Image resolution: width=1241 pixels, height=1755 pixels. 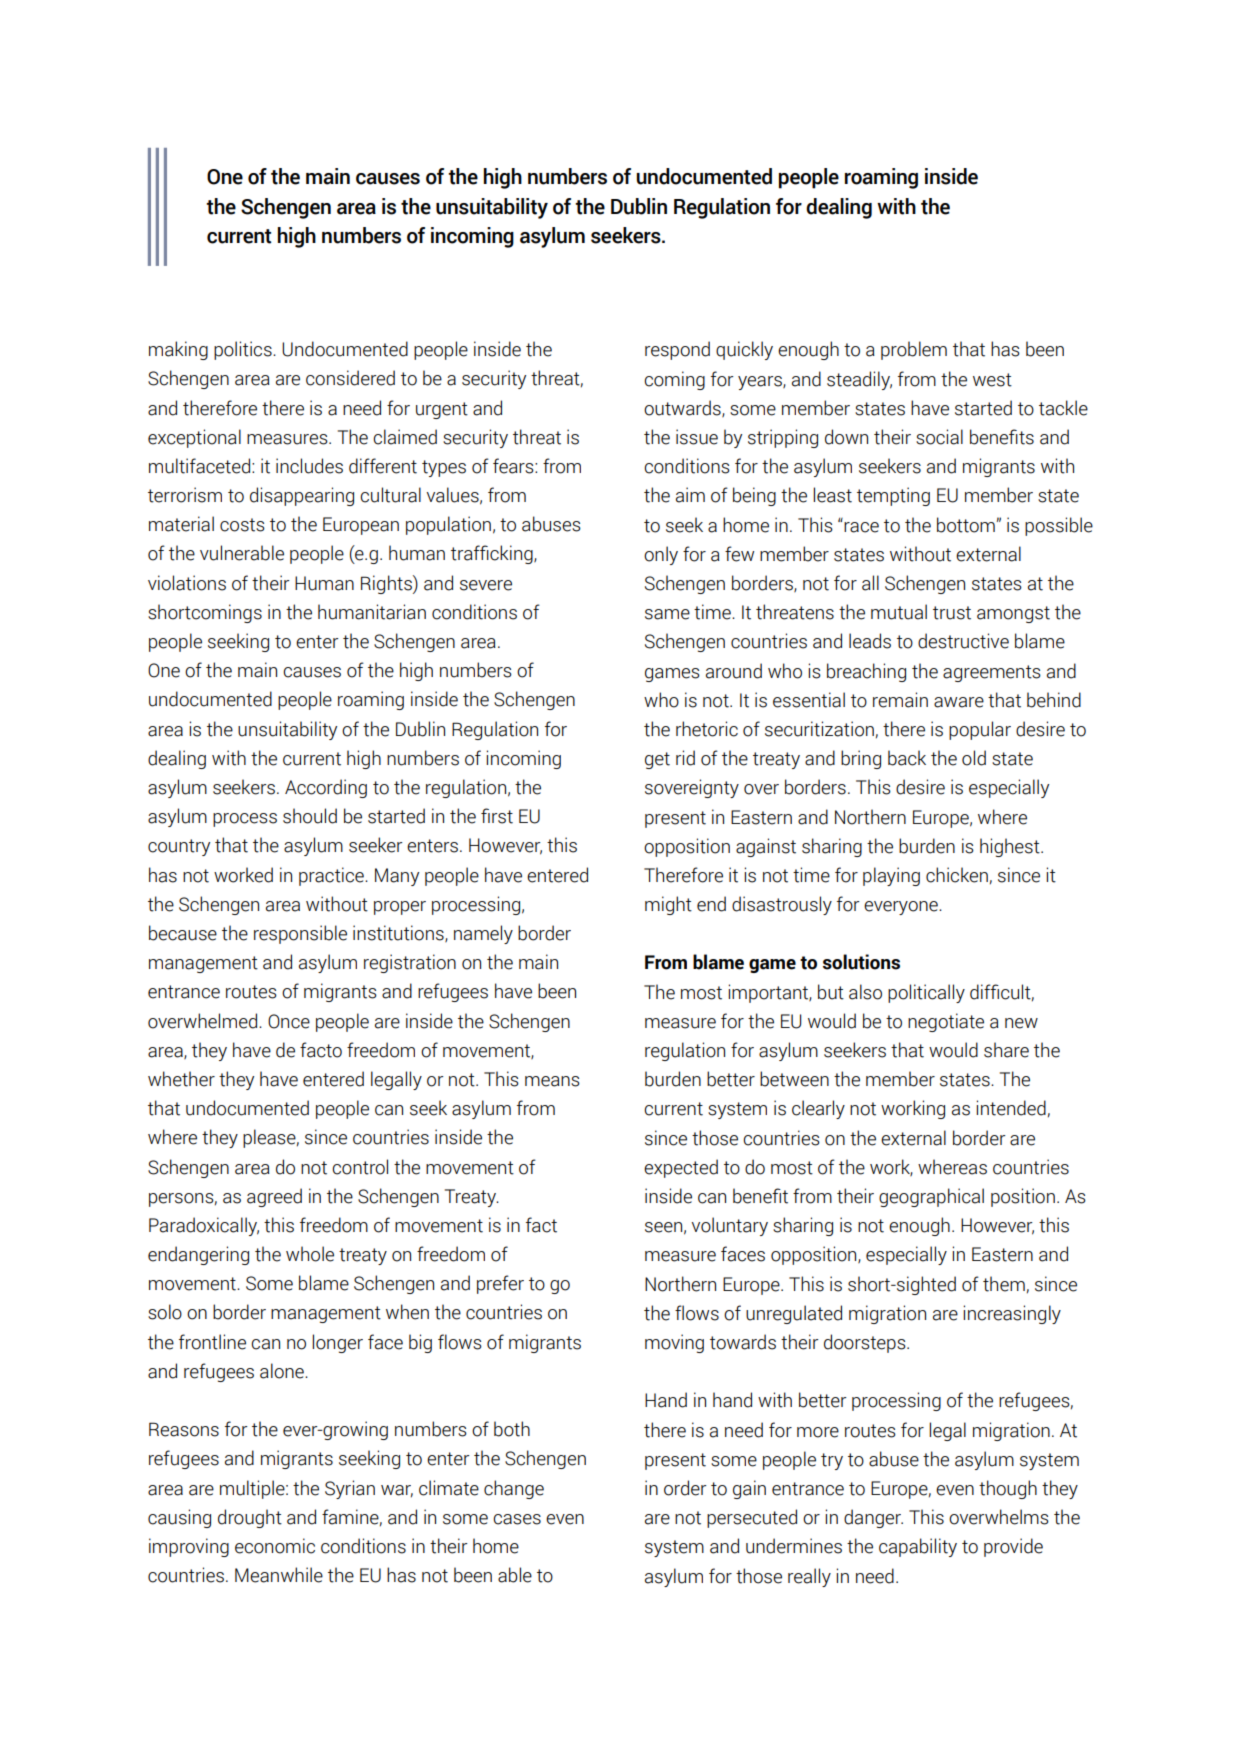 What do you see at coordinates (1012, 1314) in the image?
I see `increasingly` at bounding box center [1012, 1314].
